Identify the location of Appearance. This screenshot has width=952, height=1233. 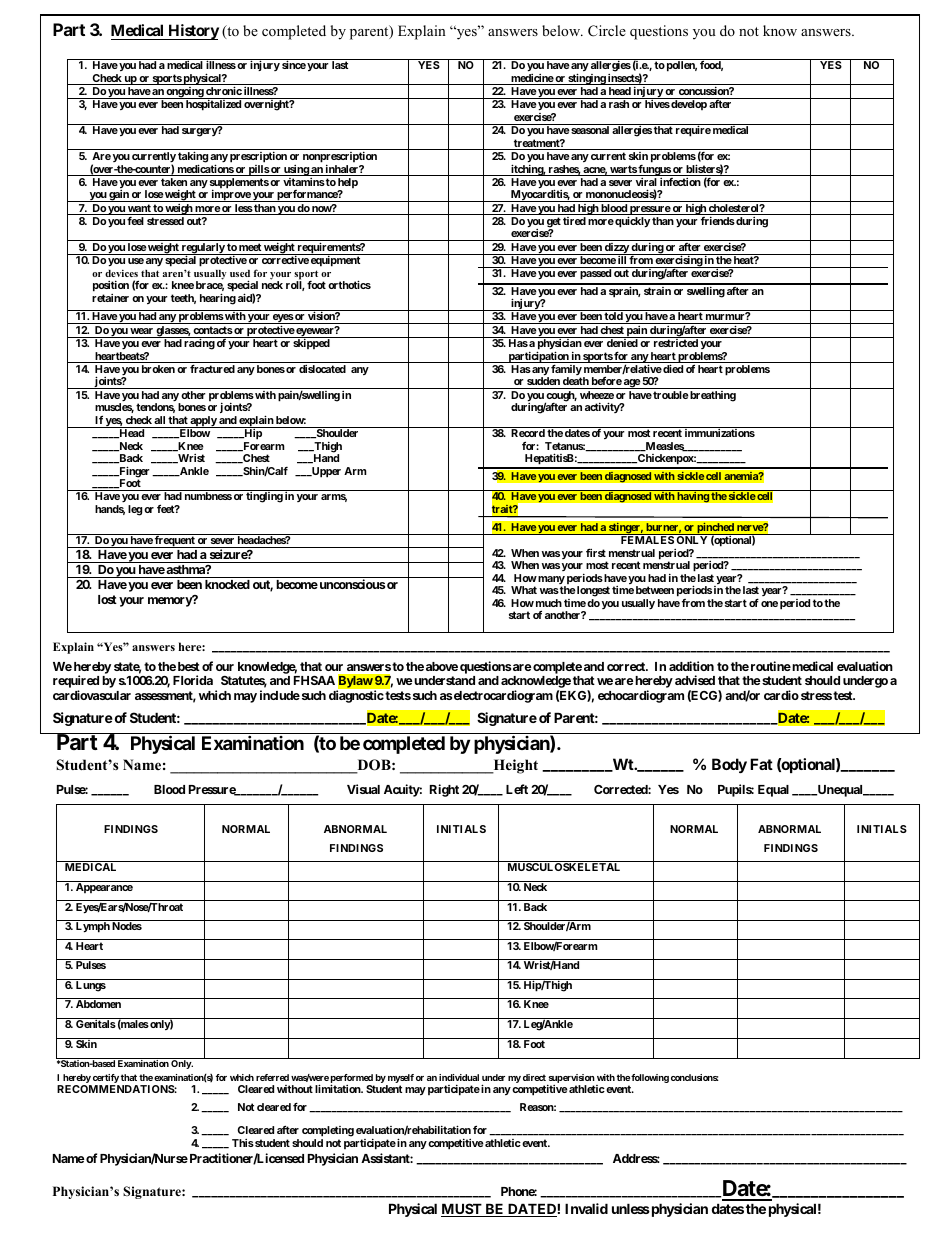
(104, 888).
